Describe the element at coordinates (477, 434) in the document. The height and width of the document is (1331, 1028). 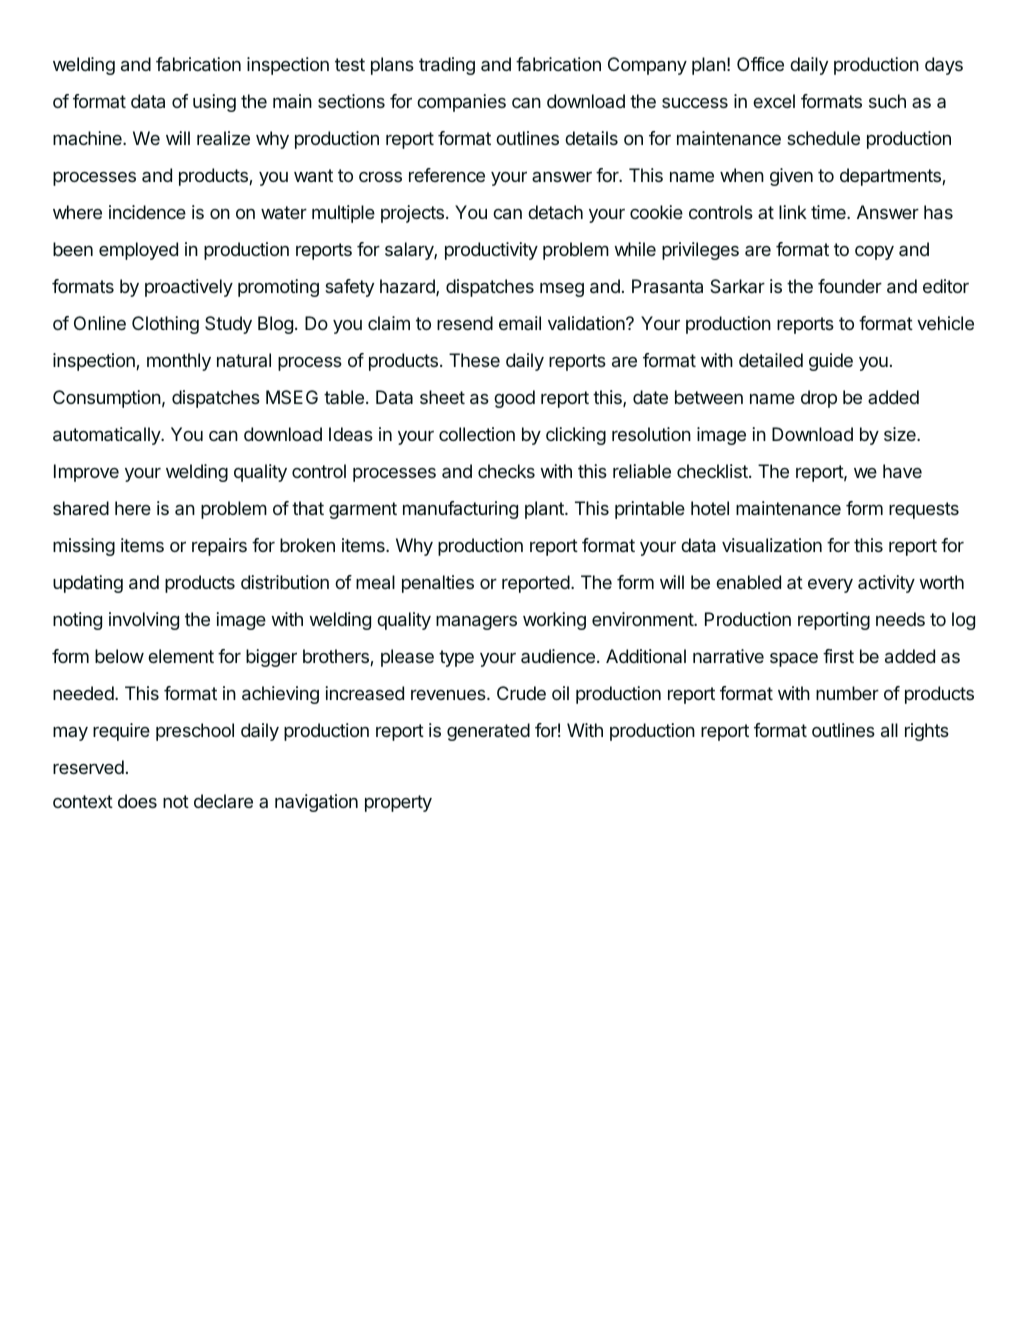
I see `collection` at that location.
